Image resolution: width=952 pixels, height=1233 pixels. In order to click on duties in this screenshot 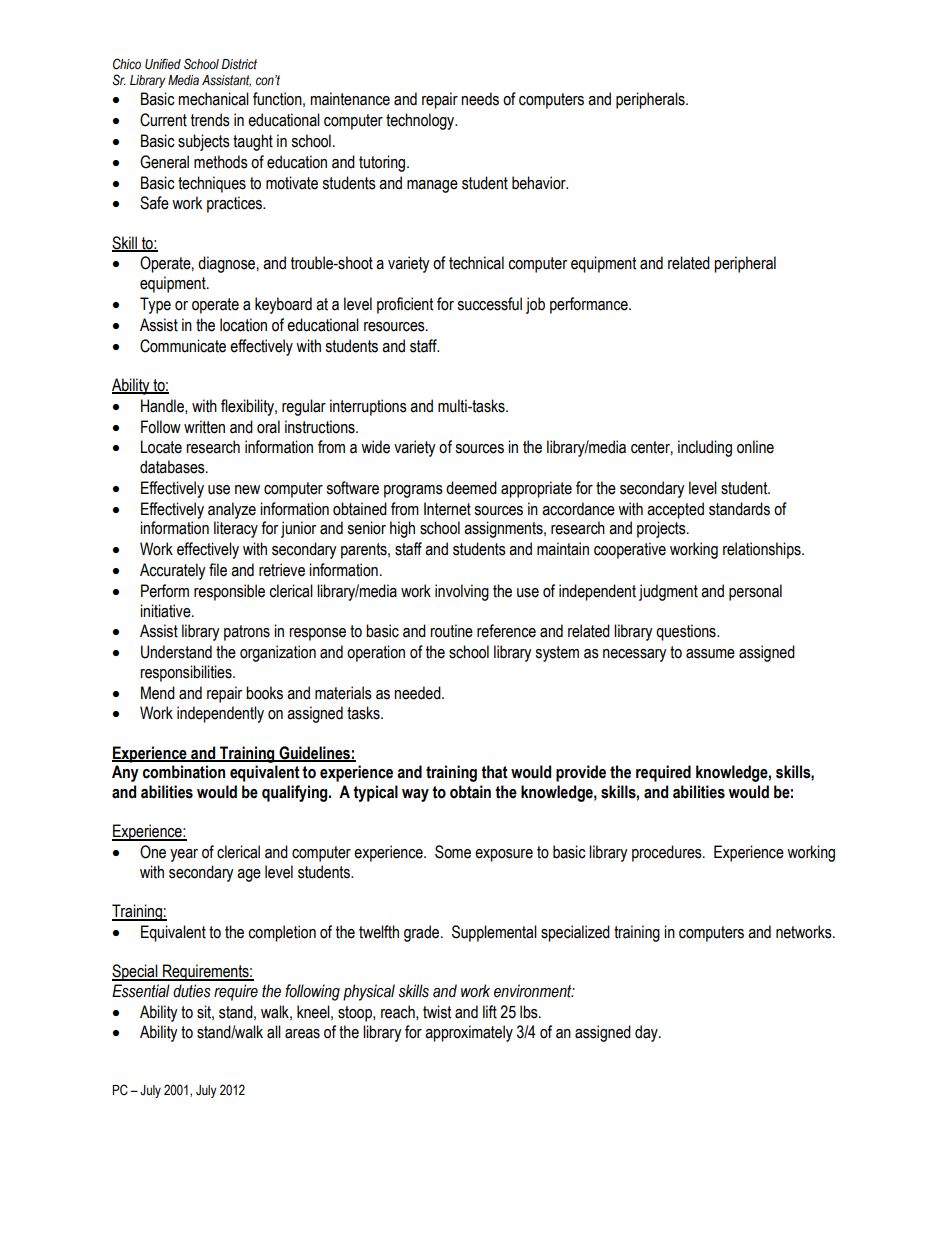, I will do `click(192, 991)`.
